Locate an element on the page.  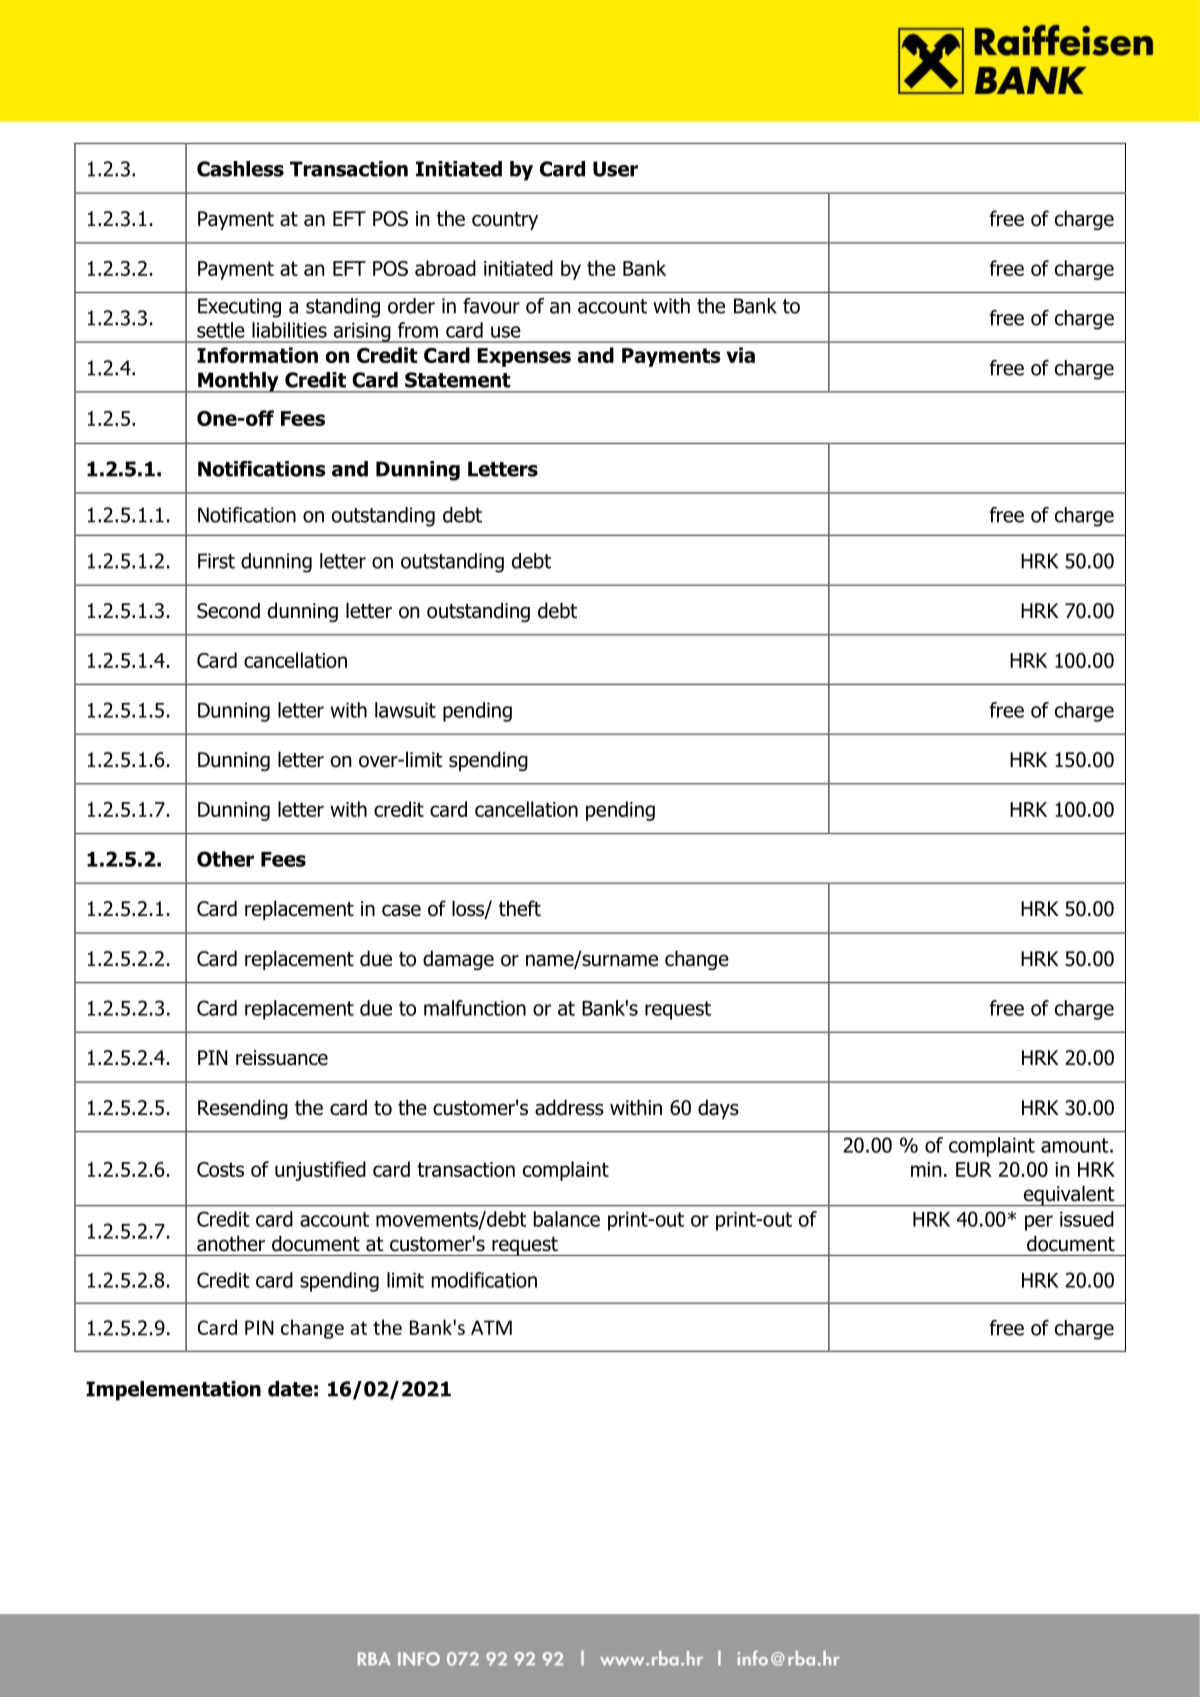
via is located at coordinates (740, 355).
